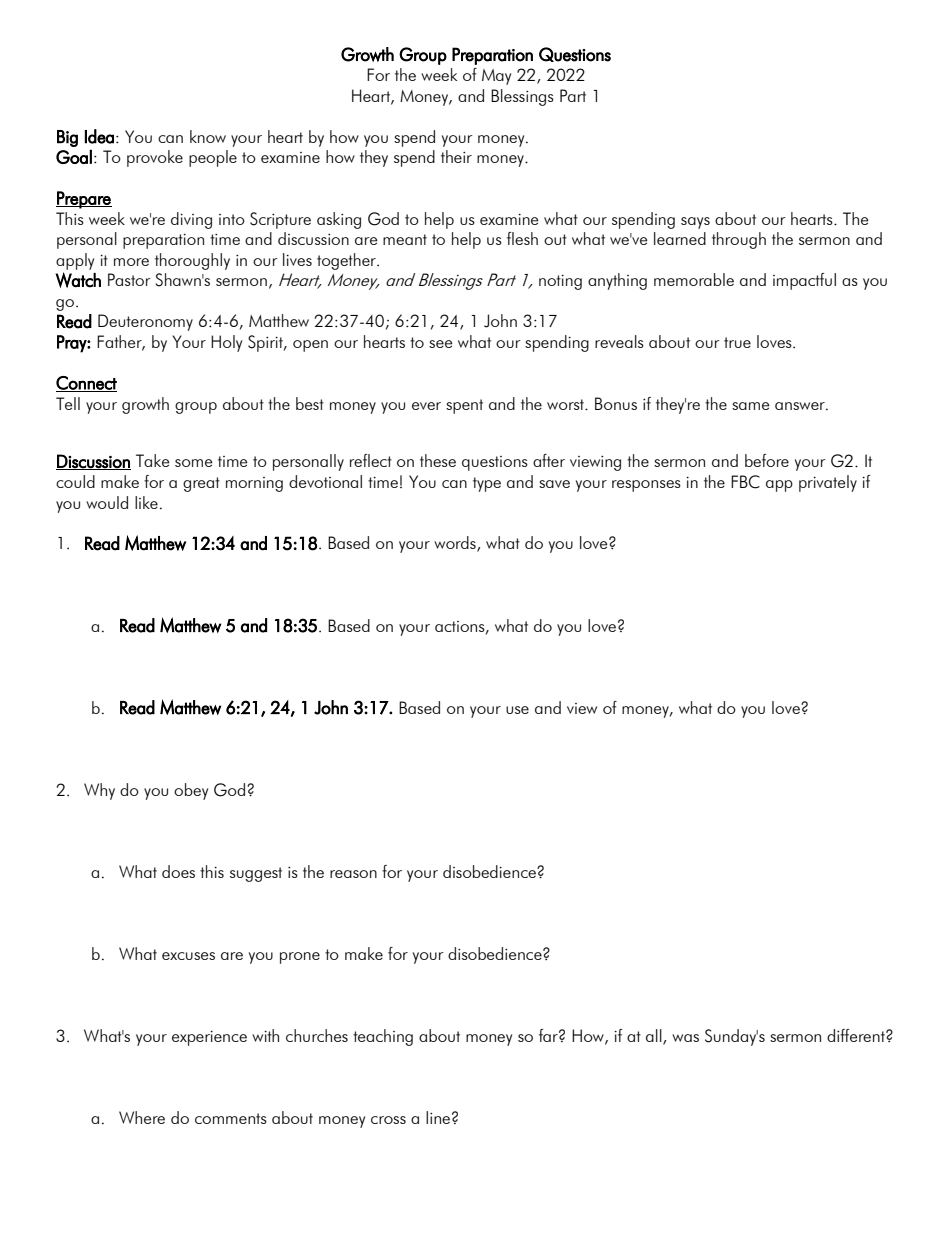 The height and width of the screenshot is (1233, 952). I want to click on Where, so click(142, 1117).
